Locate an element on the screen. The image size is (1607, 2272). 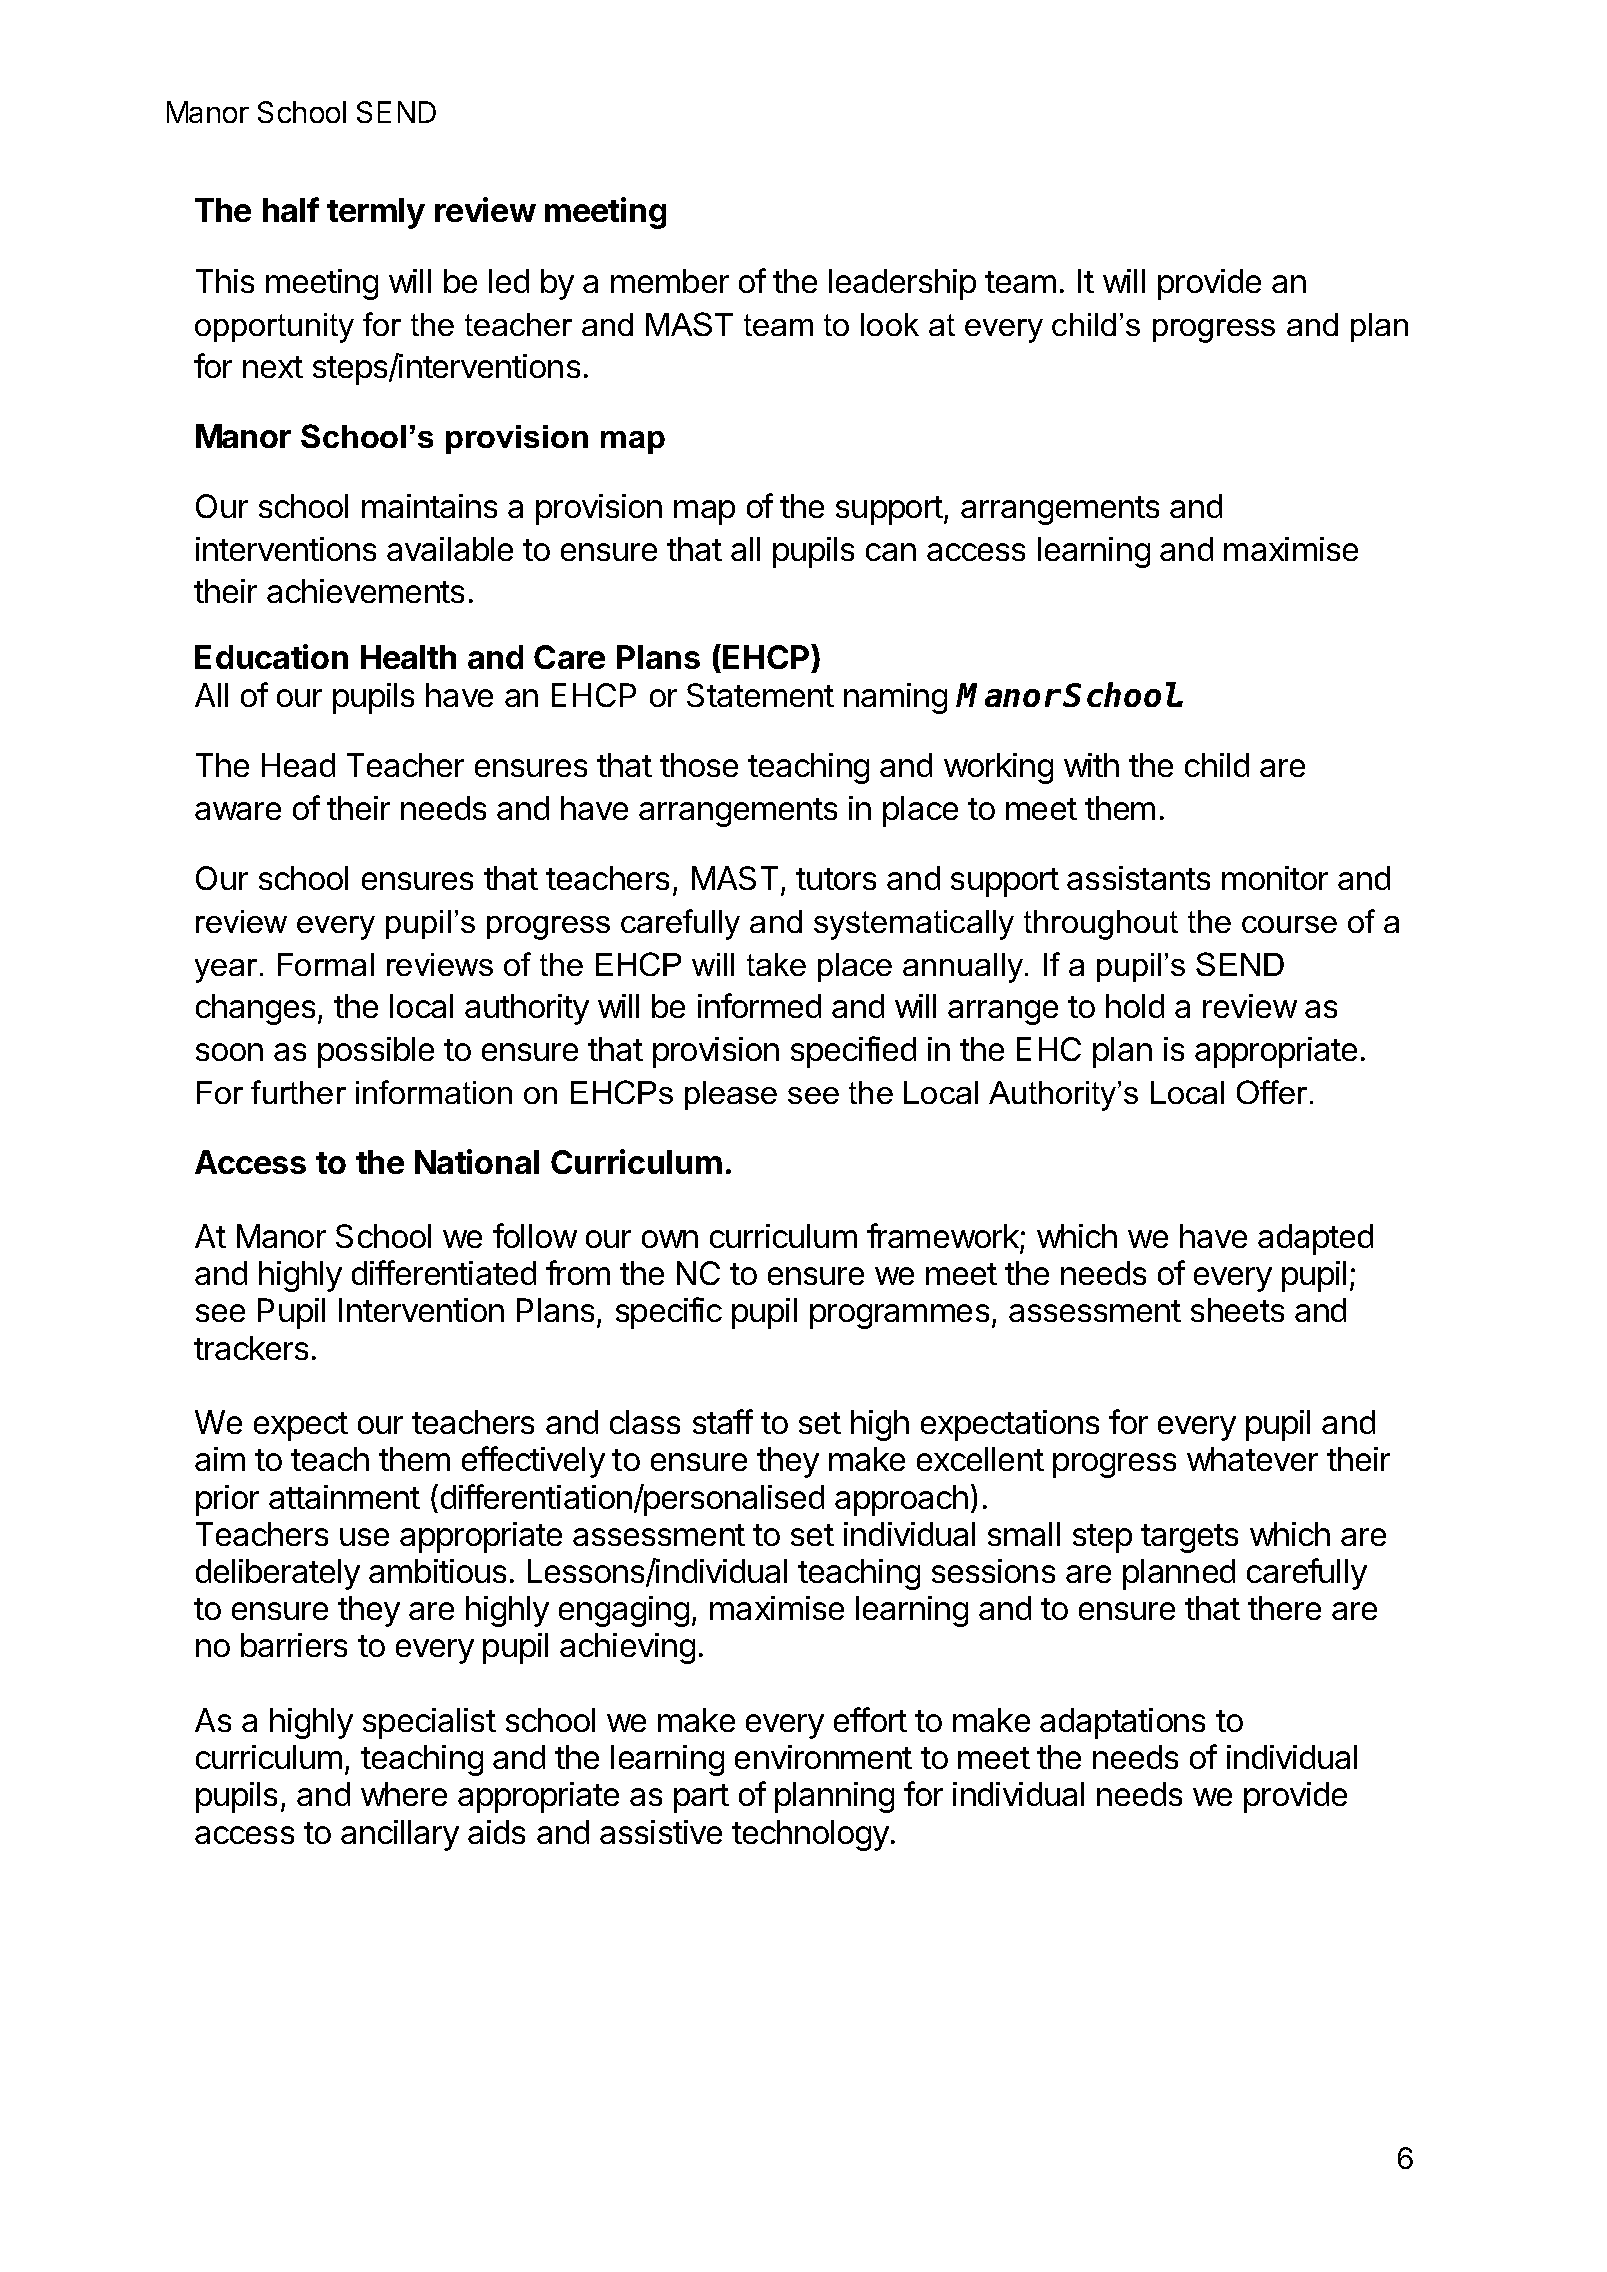
staff is located at coordinates (723, 1421).
